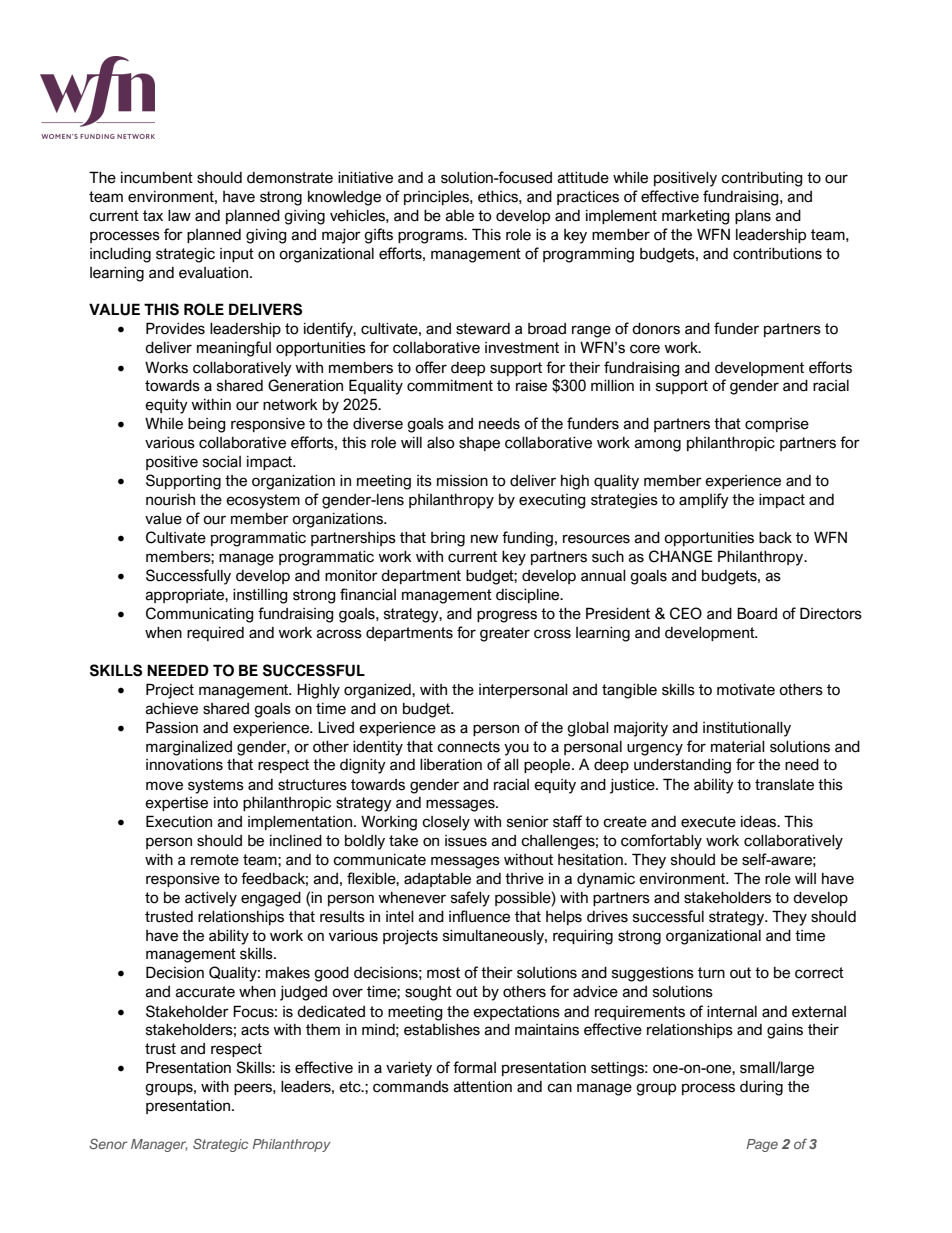 The height and width of the image is (1233, 952). Describe the element at coordinates (215, 634) in the image. I see `required` at that location.
